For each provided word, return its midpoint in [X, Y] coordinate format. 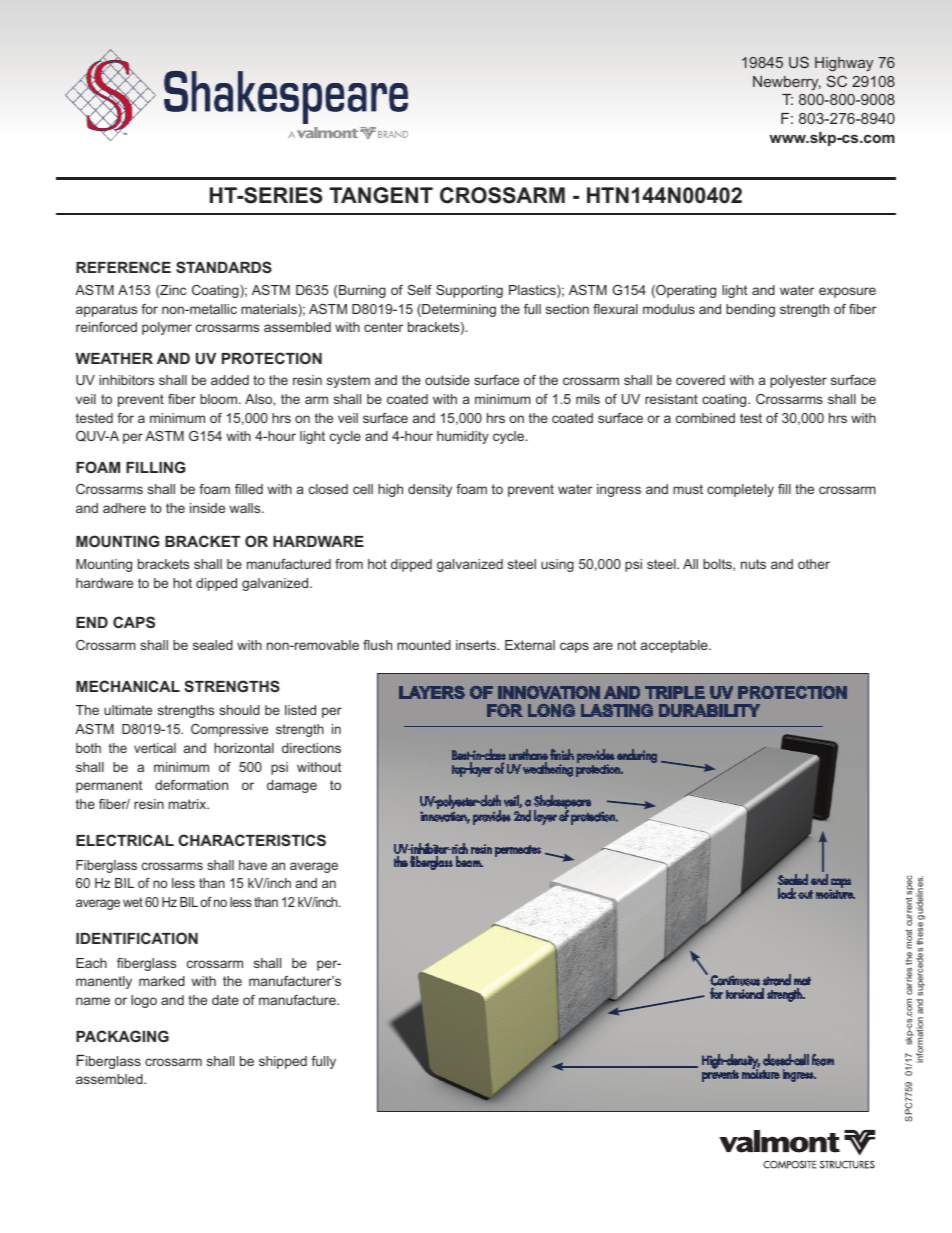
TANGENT [381, 195]
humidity [463, 437]
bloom [220, 399]
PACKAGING [122, 1036]
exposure [847, 292]
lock [787, 893]
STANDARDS [224, 267]
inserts [477, 645]
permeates [518, 851]
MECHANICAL [128, 686]
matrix [189, 804]
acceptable [675, 646]
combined [705, 418]
